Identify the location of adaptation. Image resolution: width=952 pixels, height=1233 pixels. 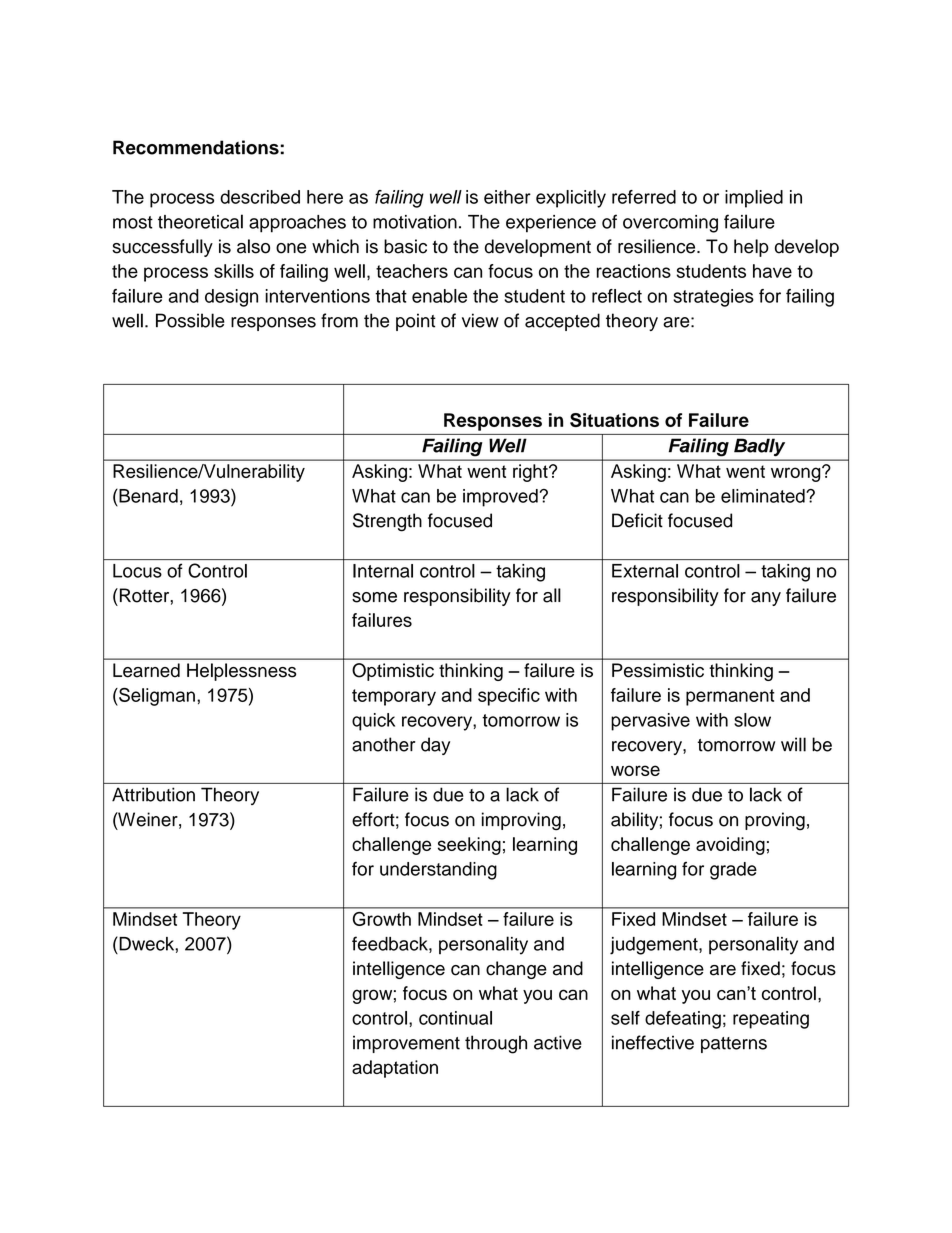
(395, 1069).
